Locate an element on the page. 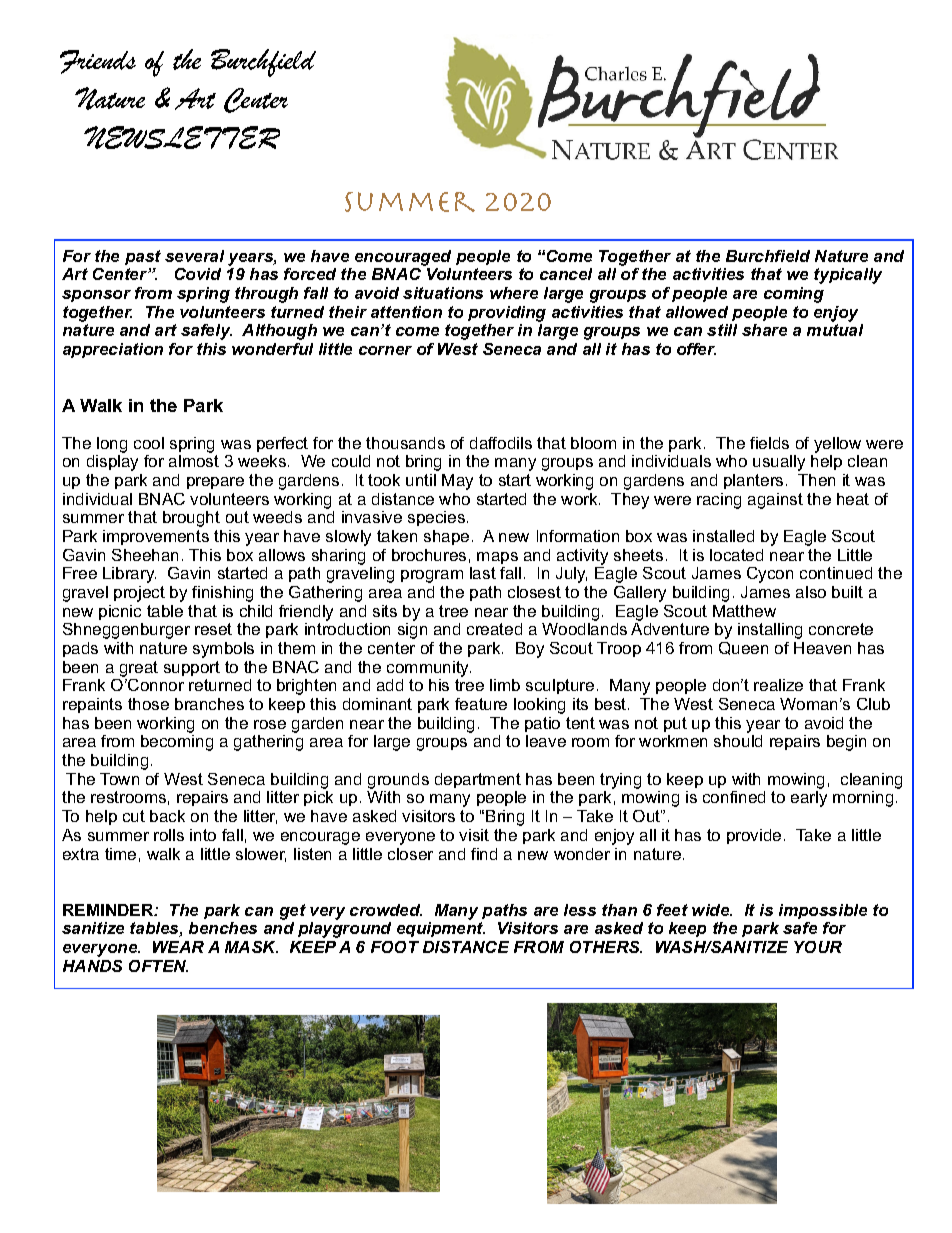 The width and height of the image is (952, 1233). cancel is located at coordinates (566, 274).
